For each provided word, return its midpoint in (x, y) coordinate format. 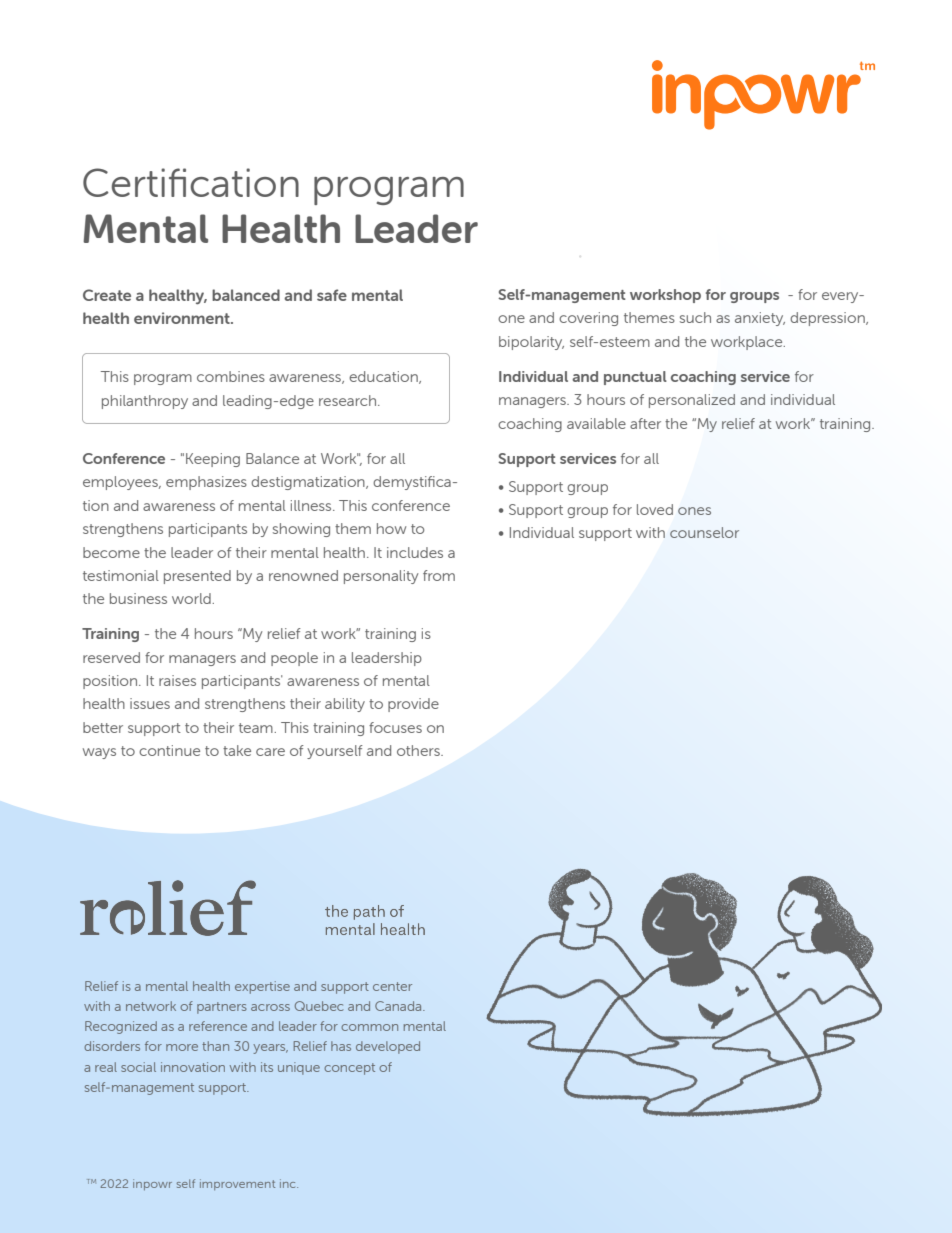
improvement (237, 1184)
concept (349, 1069)
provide (413, 705)
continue (169, 750)
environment (183, 318)
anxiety (760, 319)
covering (588, 319)
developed (388, 1047)
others (419, 750)
